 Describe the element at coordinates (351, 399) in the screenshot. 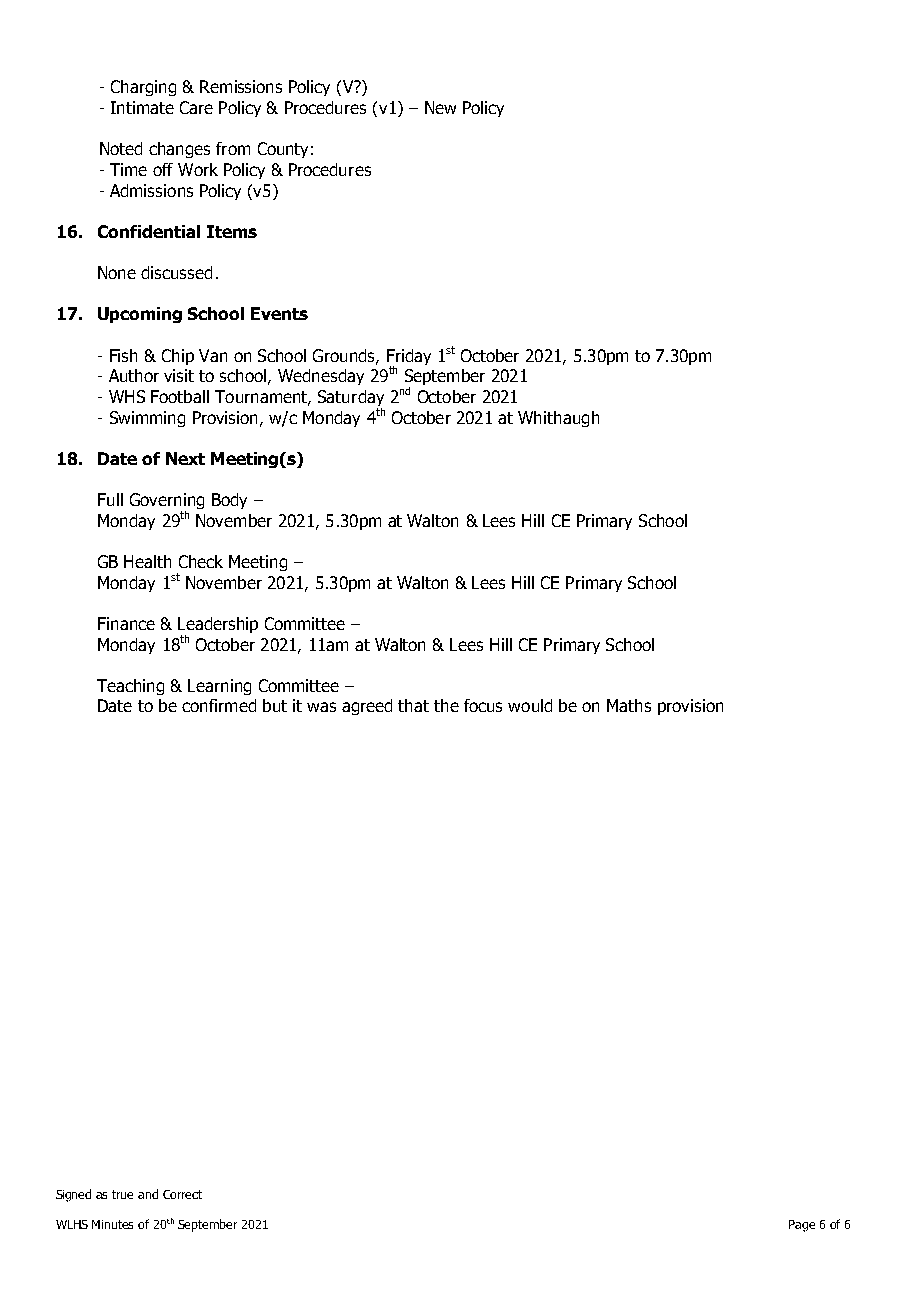

I see `Saturday` at that location.
